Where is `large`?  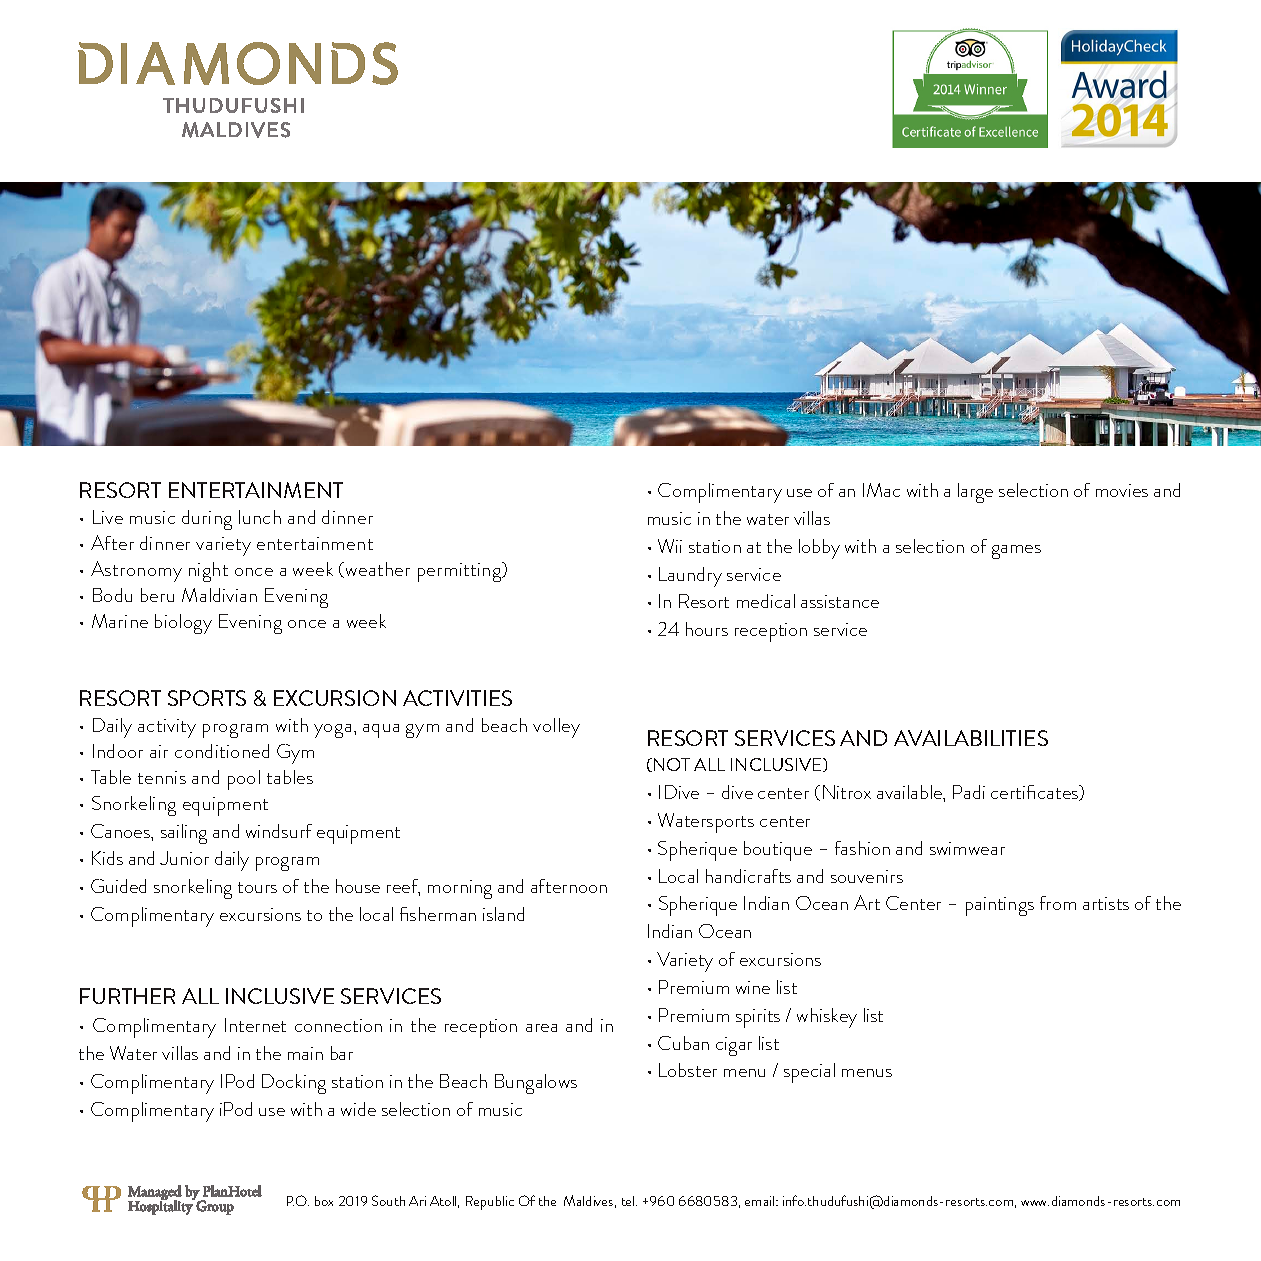
large is located at coordinates (975, 493).
